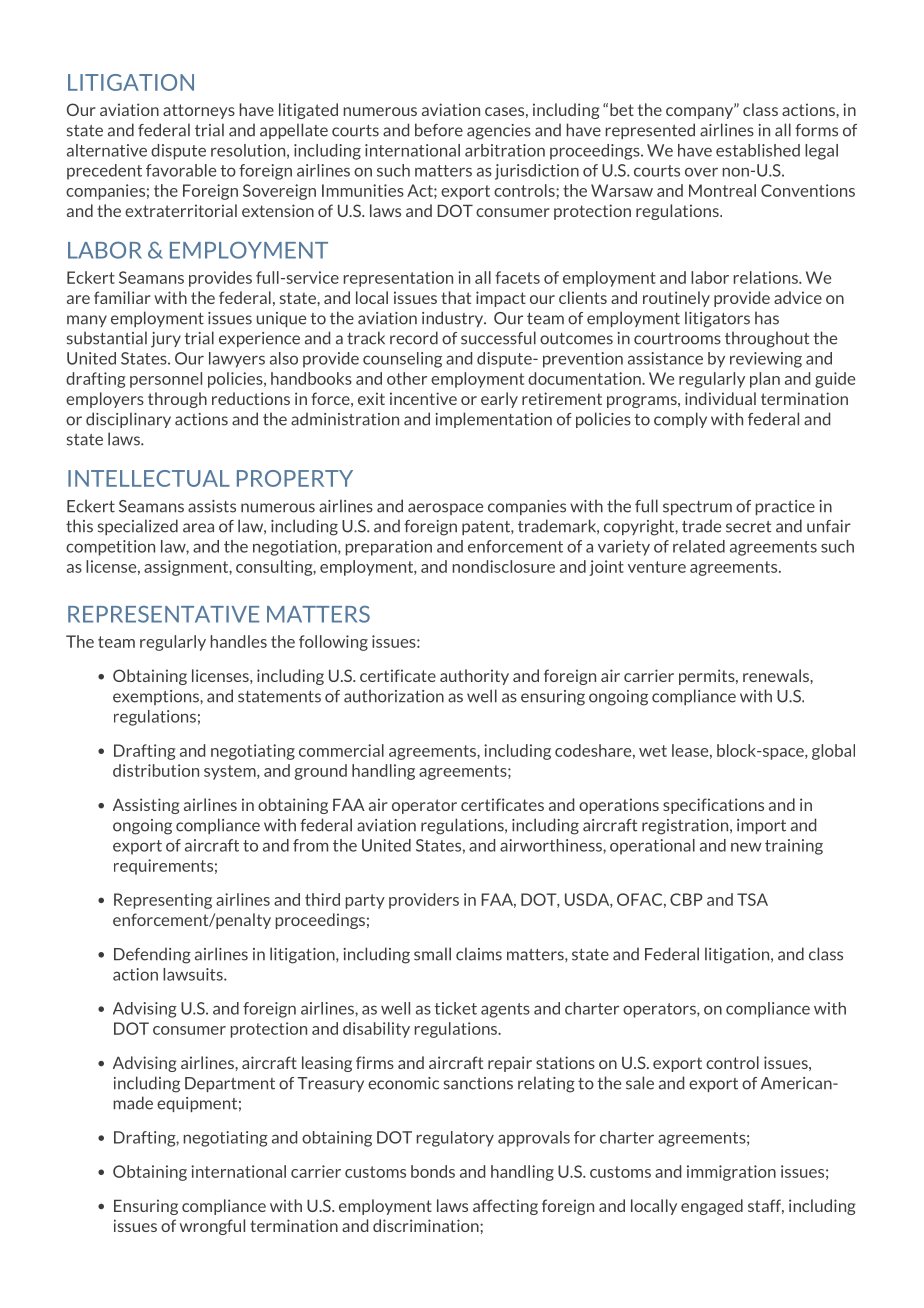 The width and height of the image is (924, 1308). Describe the element at coordinates (474, 677) in the image. I see `authority` at that location.
